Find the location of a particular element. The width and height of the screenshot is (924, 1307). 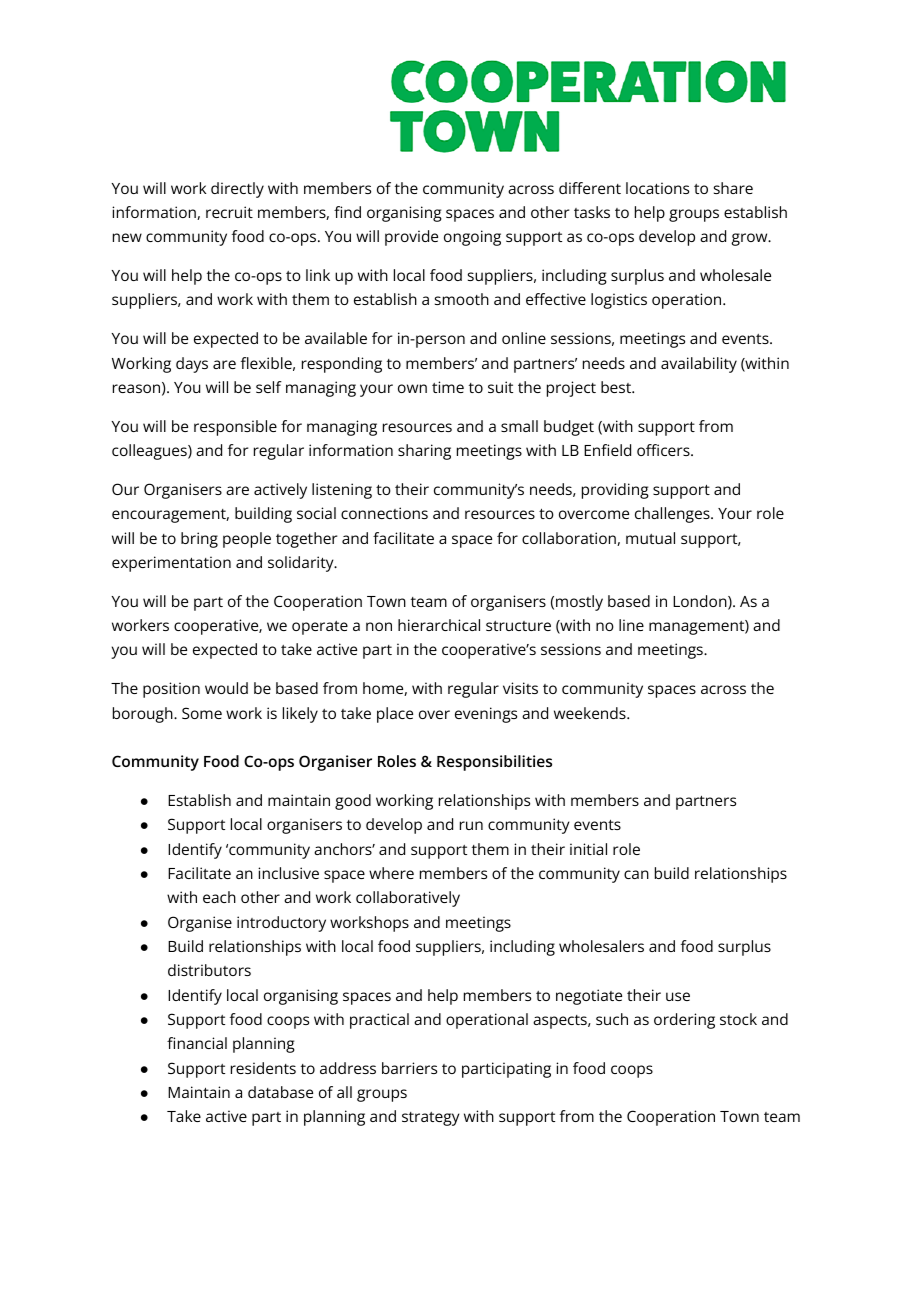

Some is located at coordinates (202, 713).
